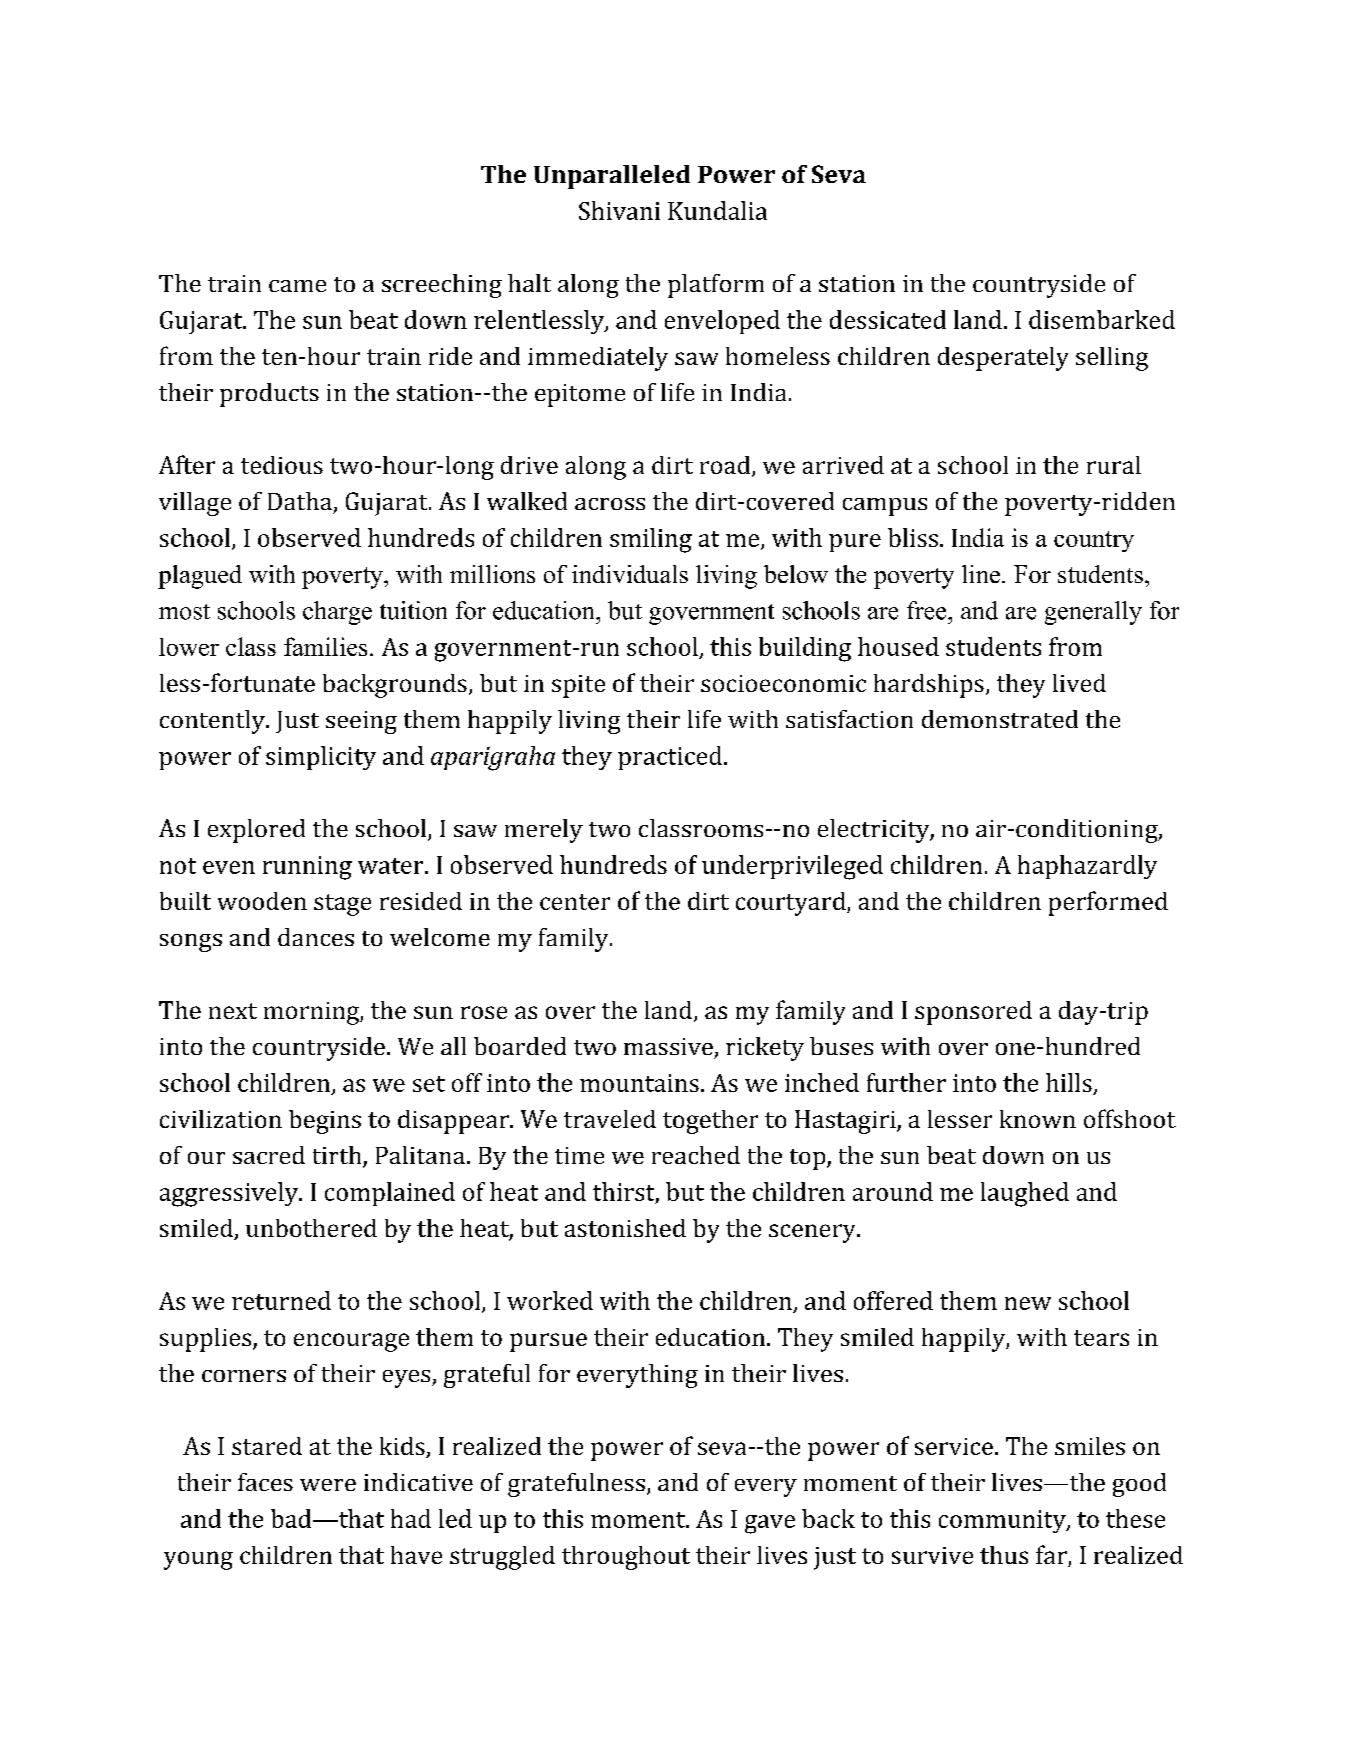 This page has height=1744, width=1347. What do you see at coordinates (626, 1558) in the page?
I see `throughout` at bounding box center [626, 1558].
